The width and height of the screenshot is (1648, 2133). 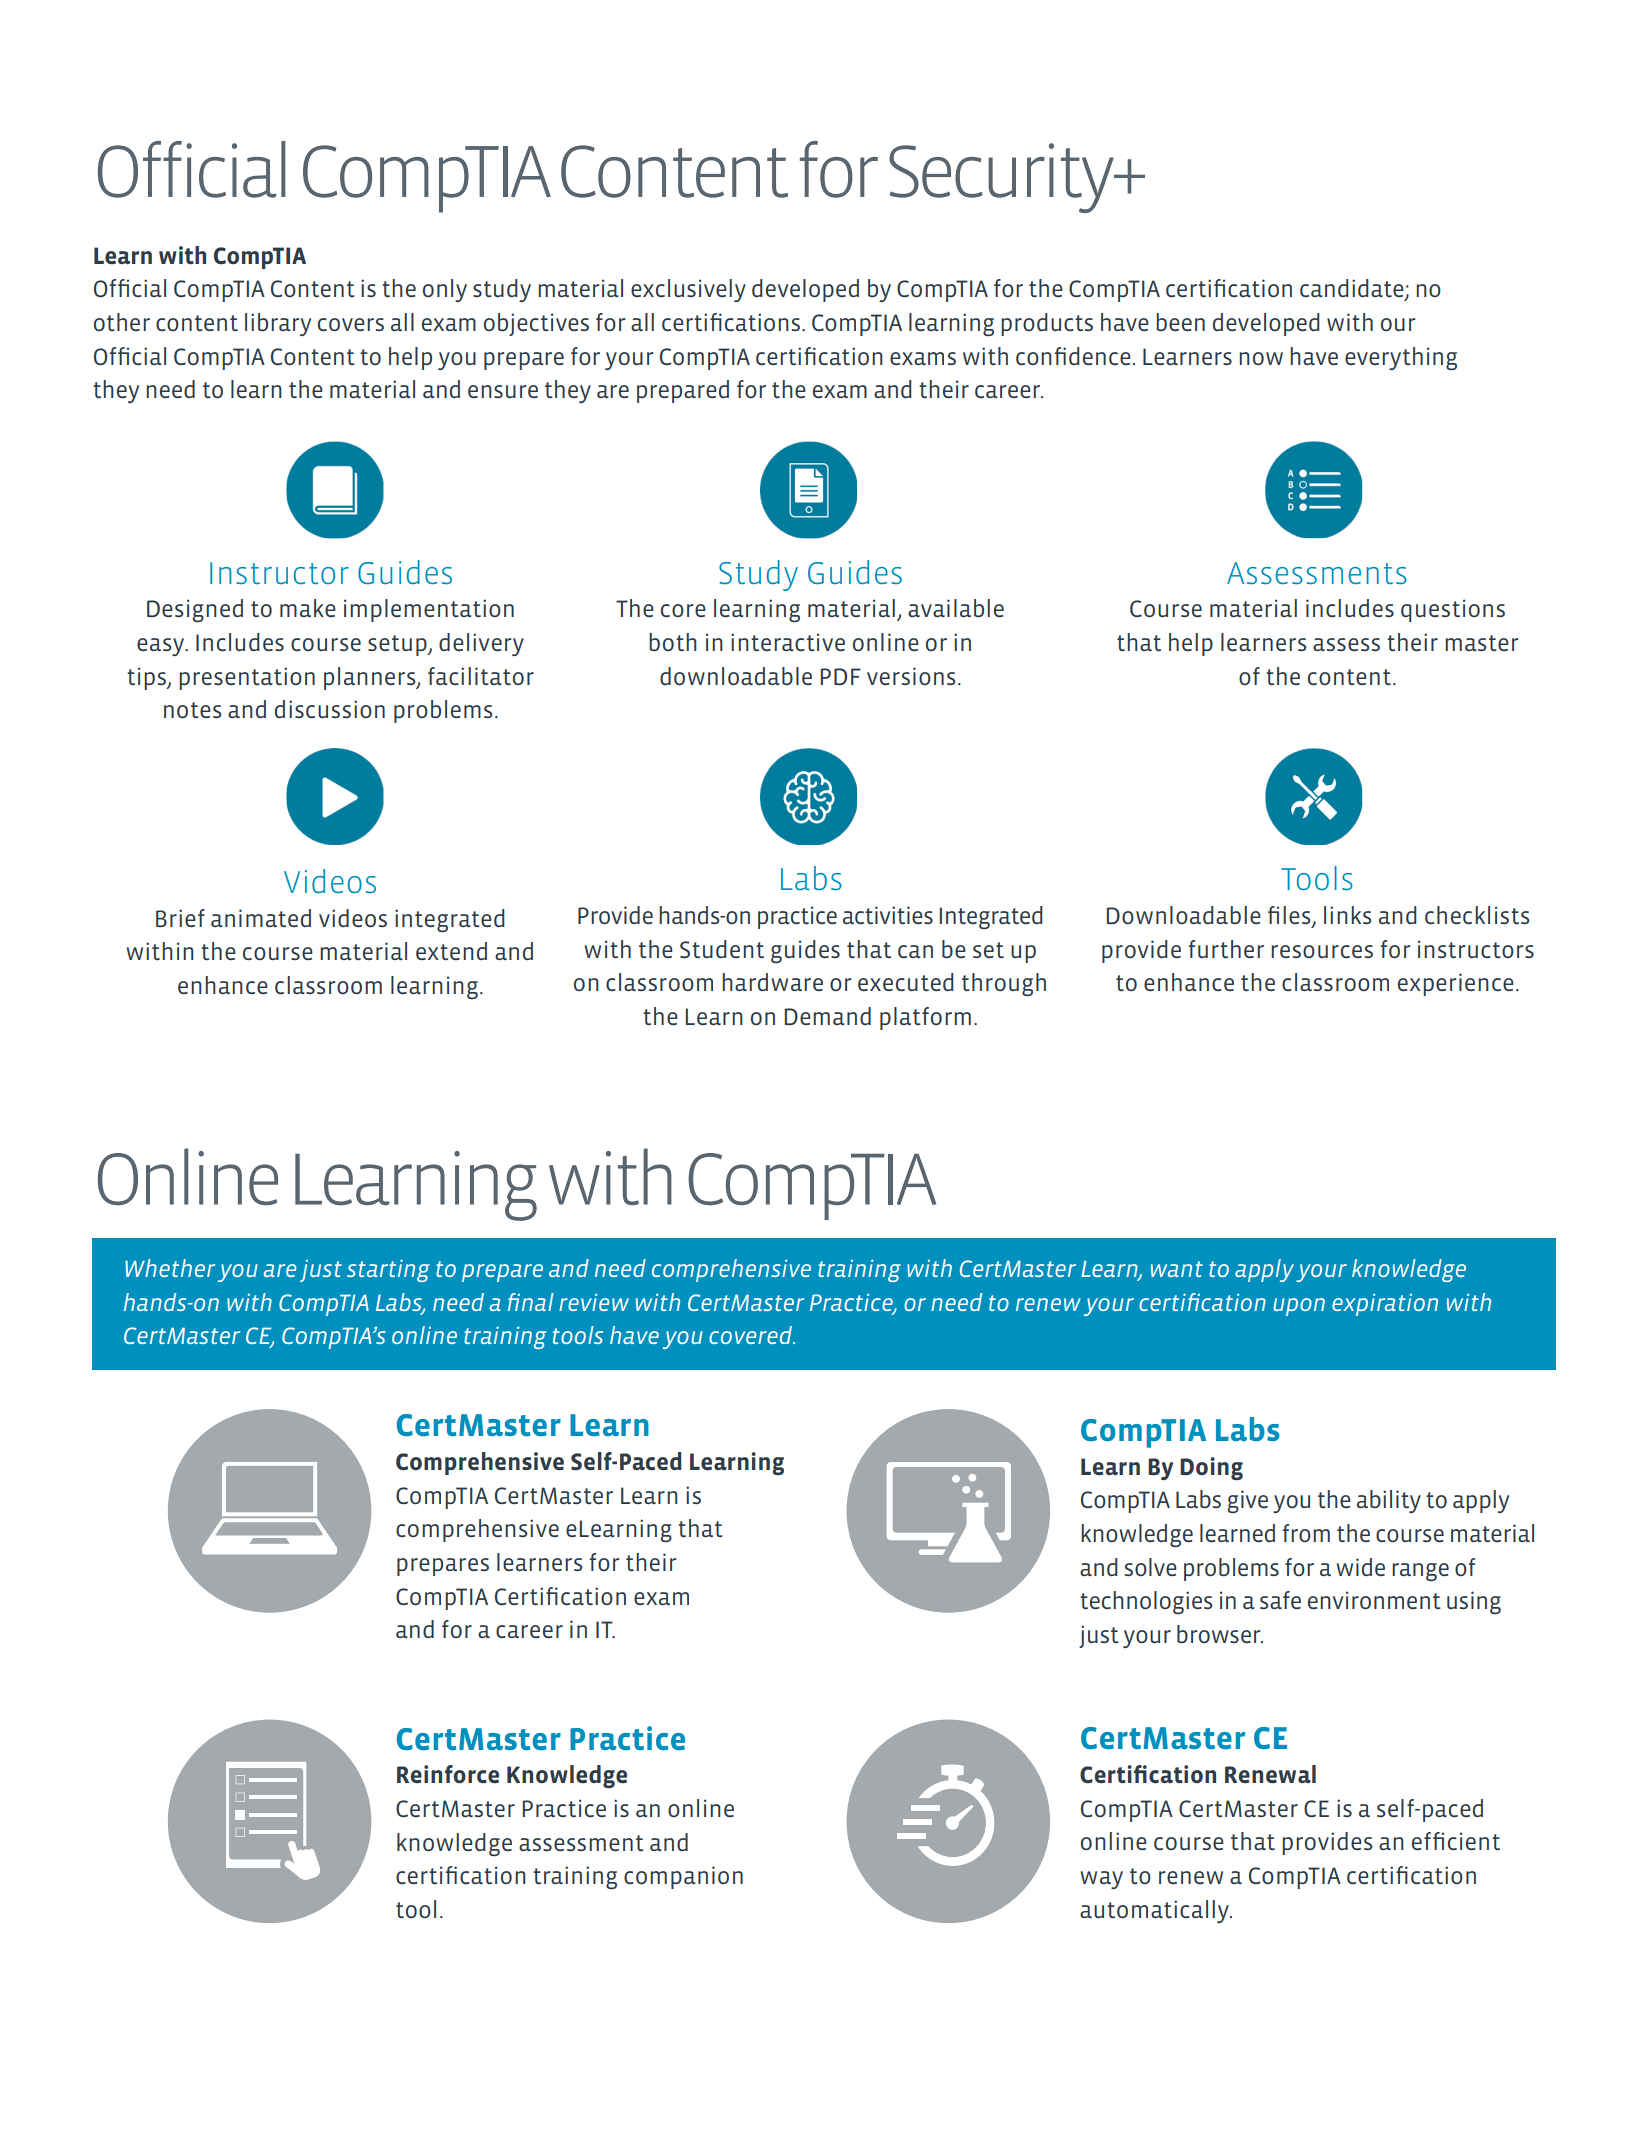 What do you see at coordinates (683, 1877) in the screenshot?
I see `companion` at bounding box center [683, 1877].
